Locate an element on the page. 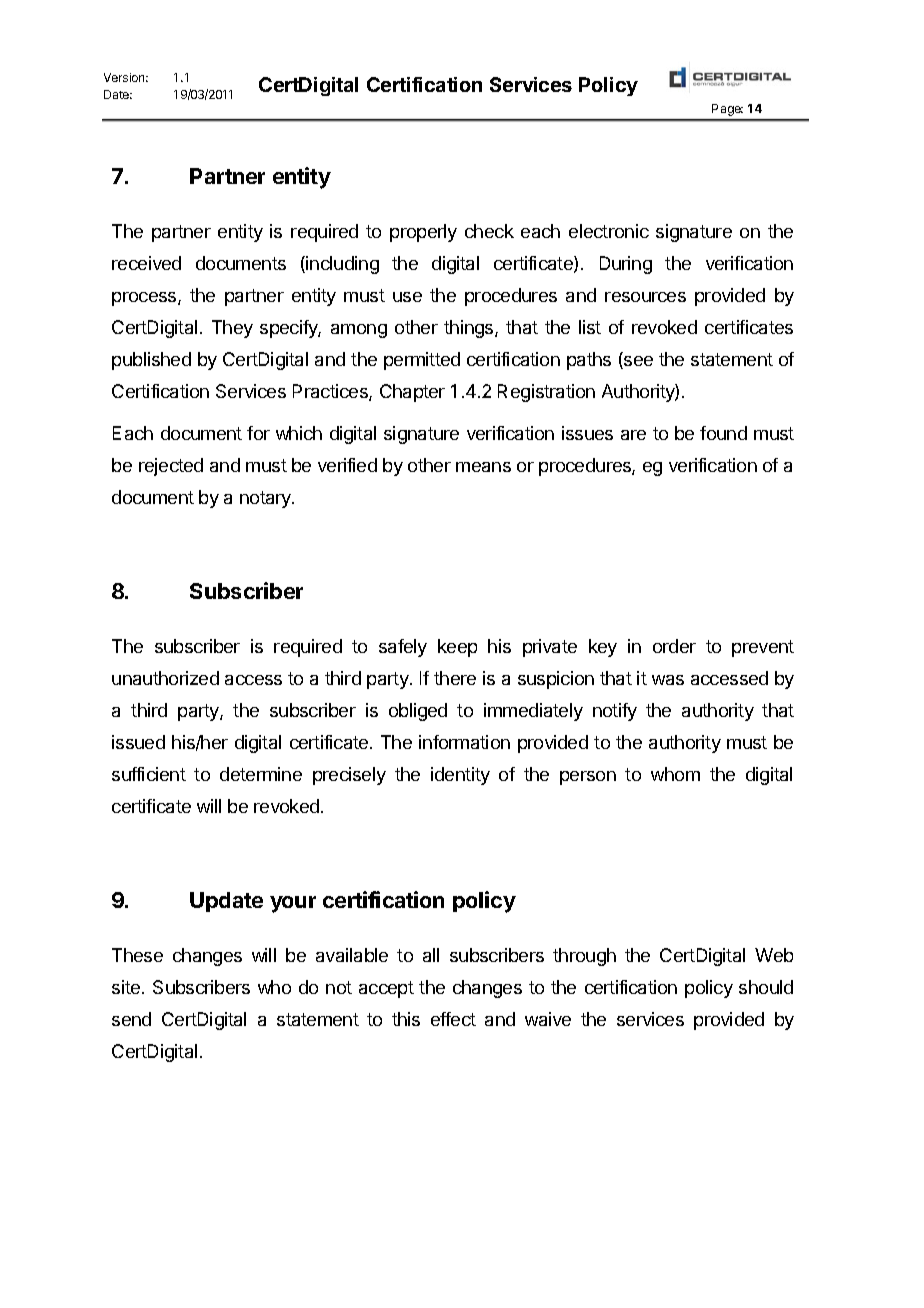 This image has width=924, height=1308. issued is located at coordinates (138, 742).
